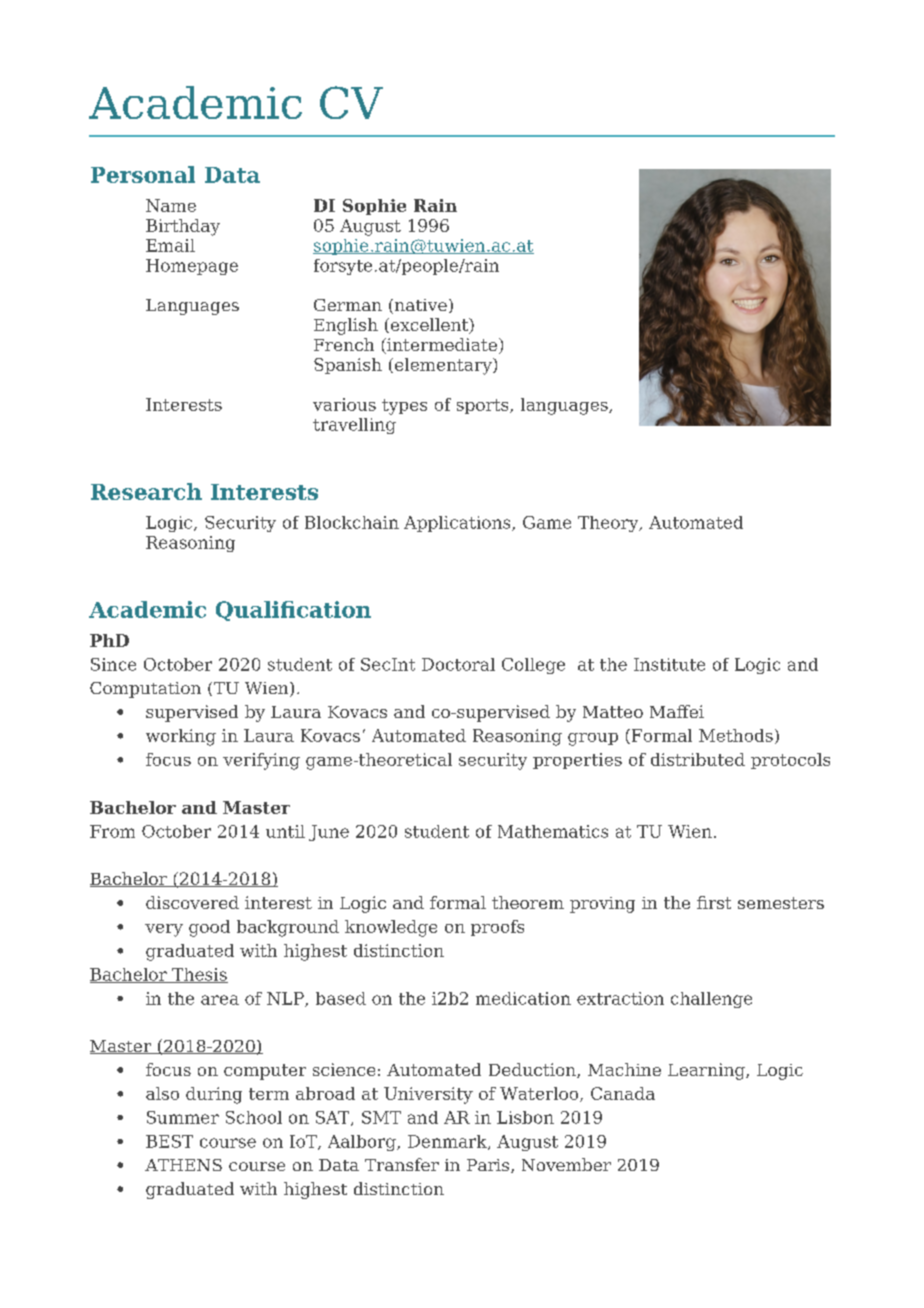  I want to click on excellent, so click(431, 326).
